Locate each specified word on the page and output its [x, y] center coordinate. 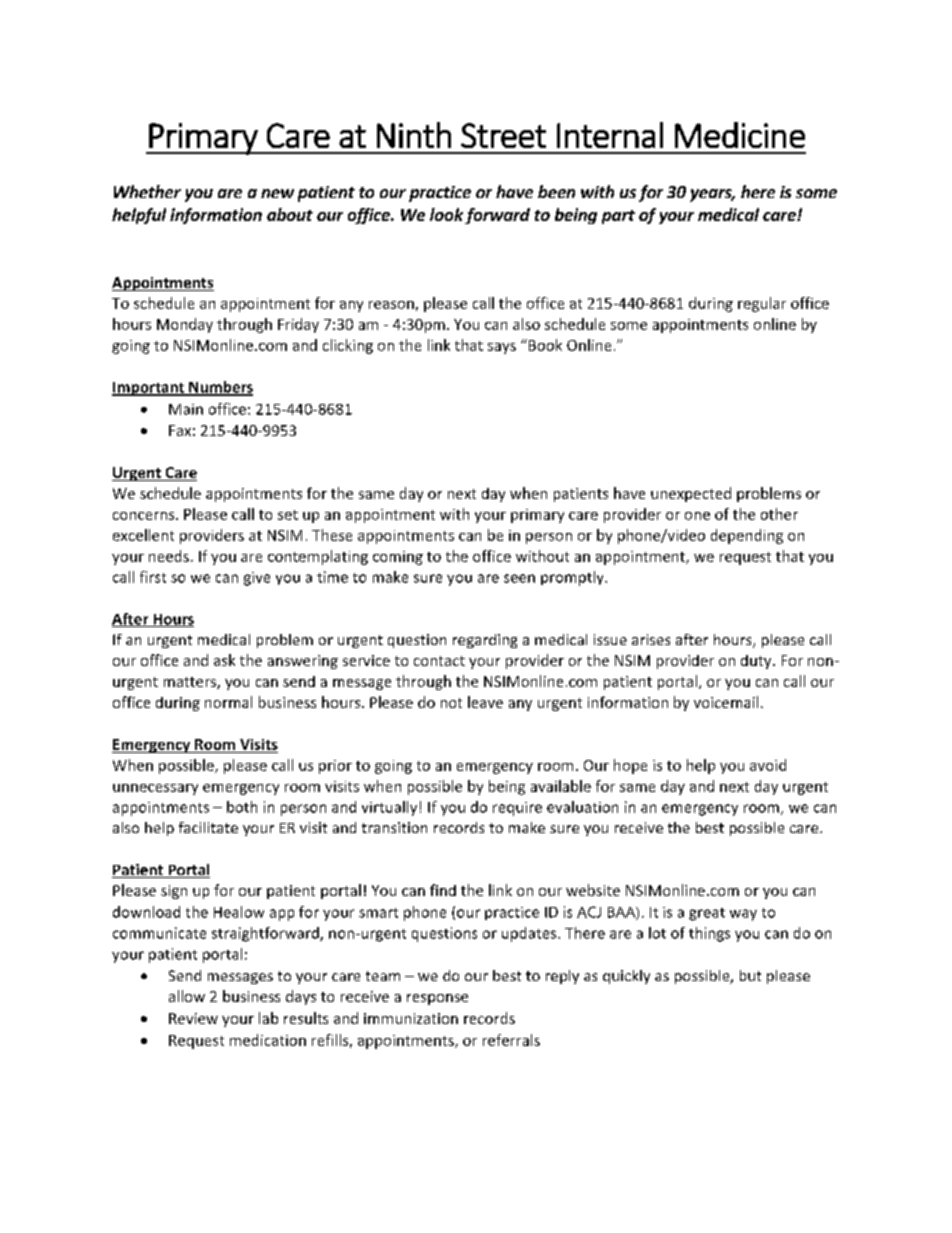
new [277, 193]
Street [503, 135]
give [257, 579]
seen [519, 578]
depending [747, 536]
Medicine [740, 135]
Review [193, 1018]
